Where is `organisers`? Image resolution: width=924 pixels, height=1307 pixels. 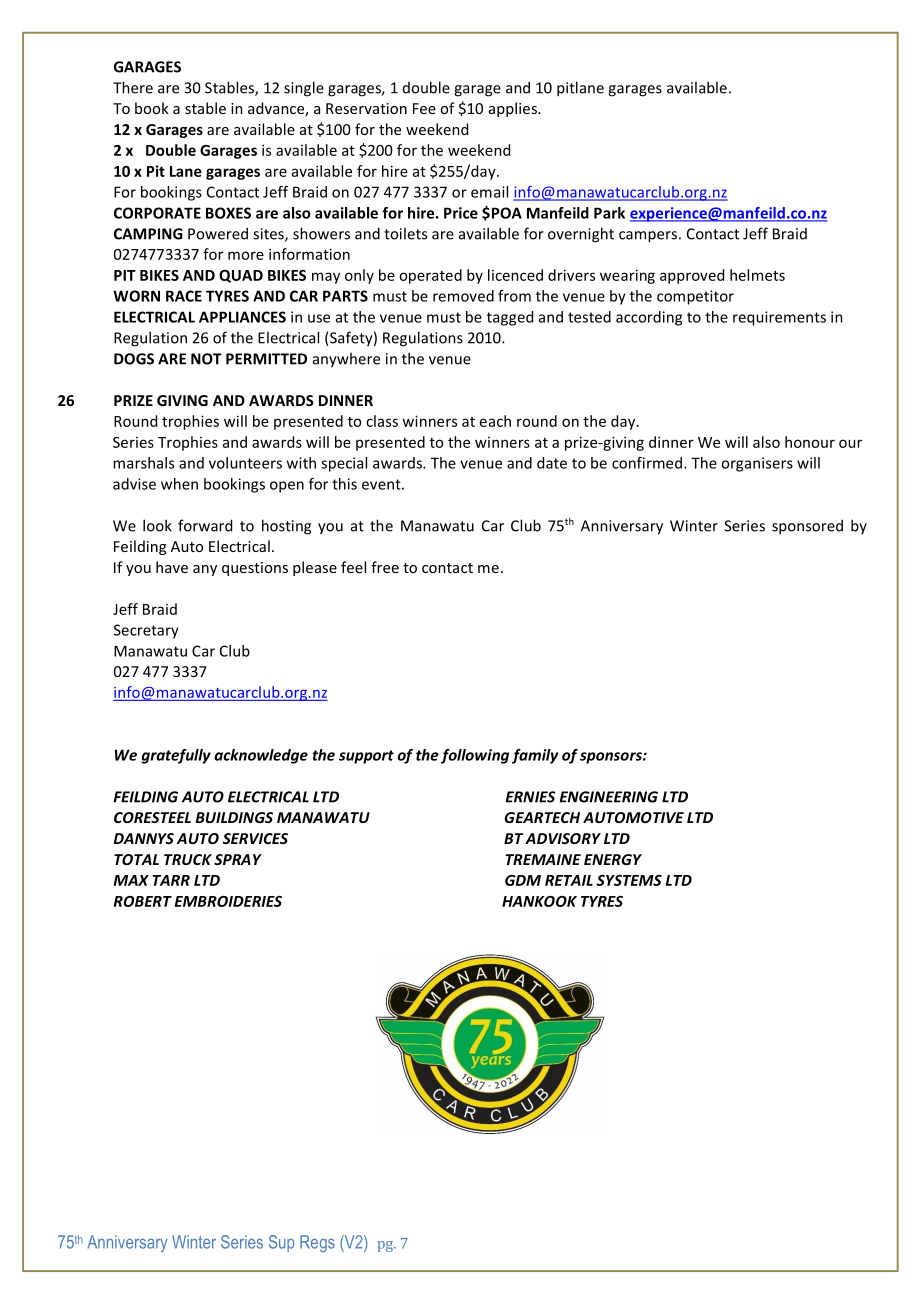 organisers is located at coordinates (757, 464).
